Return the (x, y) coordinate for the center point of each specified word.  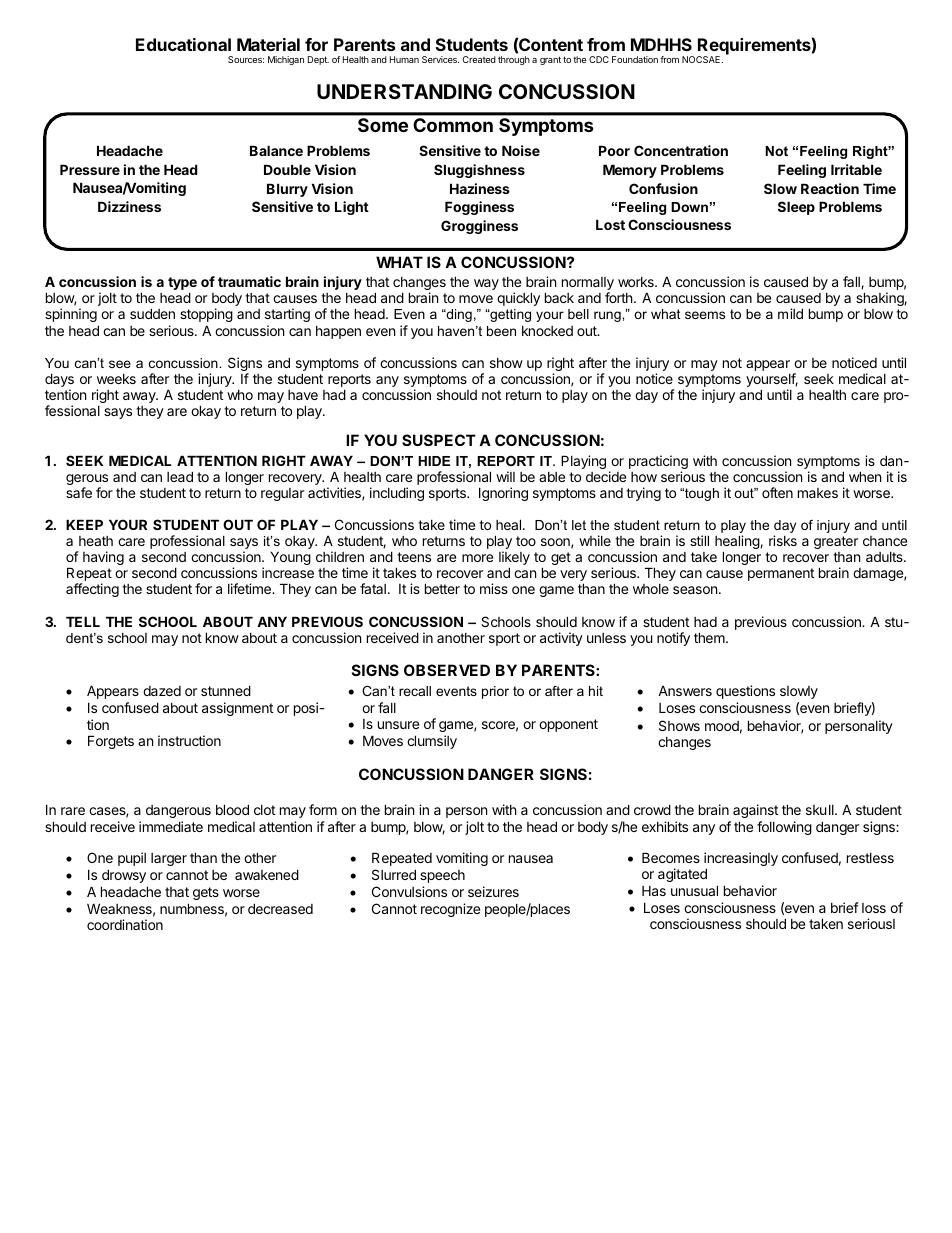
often (777, 492)
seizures (493, 891)
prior (495, 692)
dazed (162, 691)
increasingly (741, 860)
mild (790, 313)
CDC (599, 59)
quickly (518, 299)
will (505, 476)
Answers (685, 691)
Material (268, 44)
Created (479, 59)
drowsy (124, 876)
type (182, 285)
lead (180, 476)
